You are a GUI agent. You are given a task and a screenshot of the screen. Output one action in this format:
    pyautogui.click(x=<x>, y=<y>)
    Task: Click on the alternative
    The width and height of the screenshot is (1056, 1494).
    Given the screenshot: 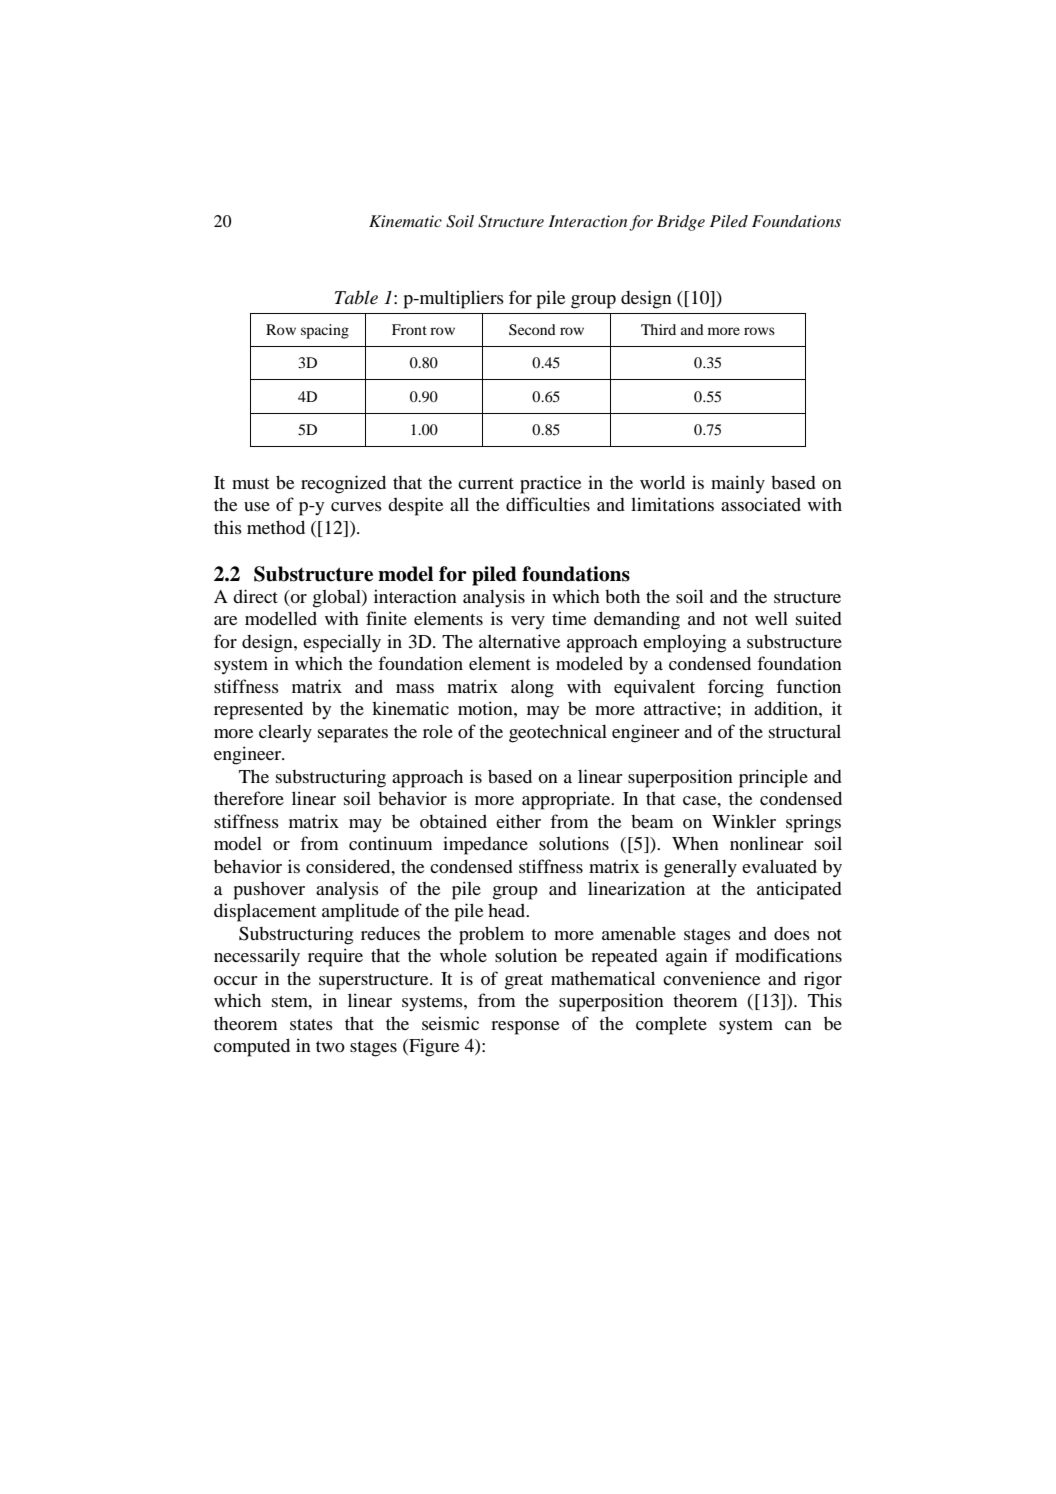 What is the action you would take?
    pyautogui.click(x=519, y=641)
